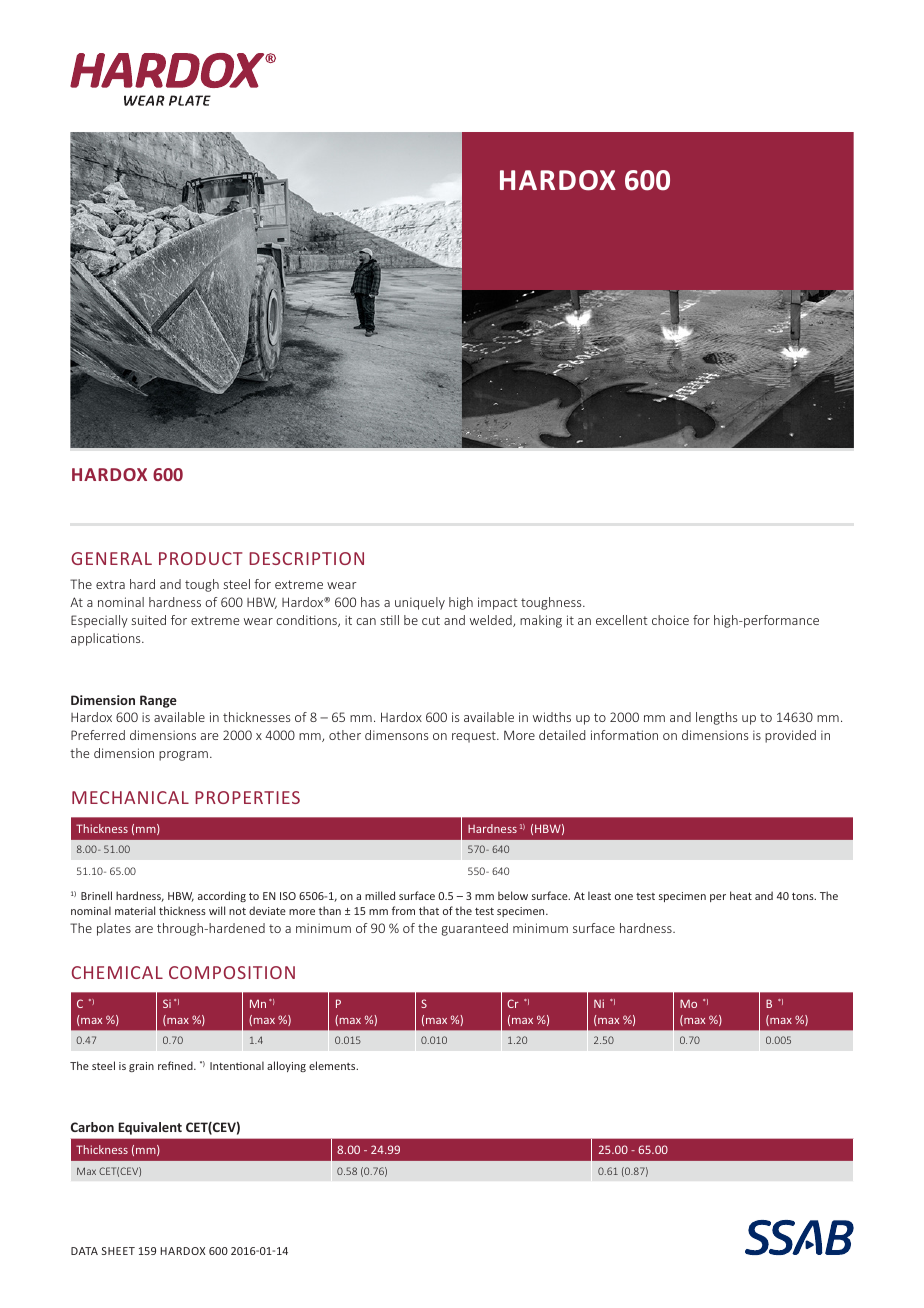  I want to click on provided, so click(790, 736).
